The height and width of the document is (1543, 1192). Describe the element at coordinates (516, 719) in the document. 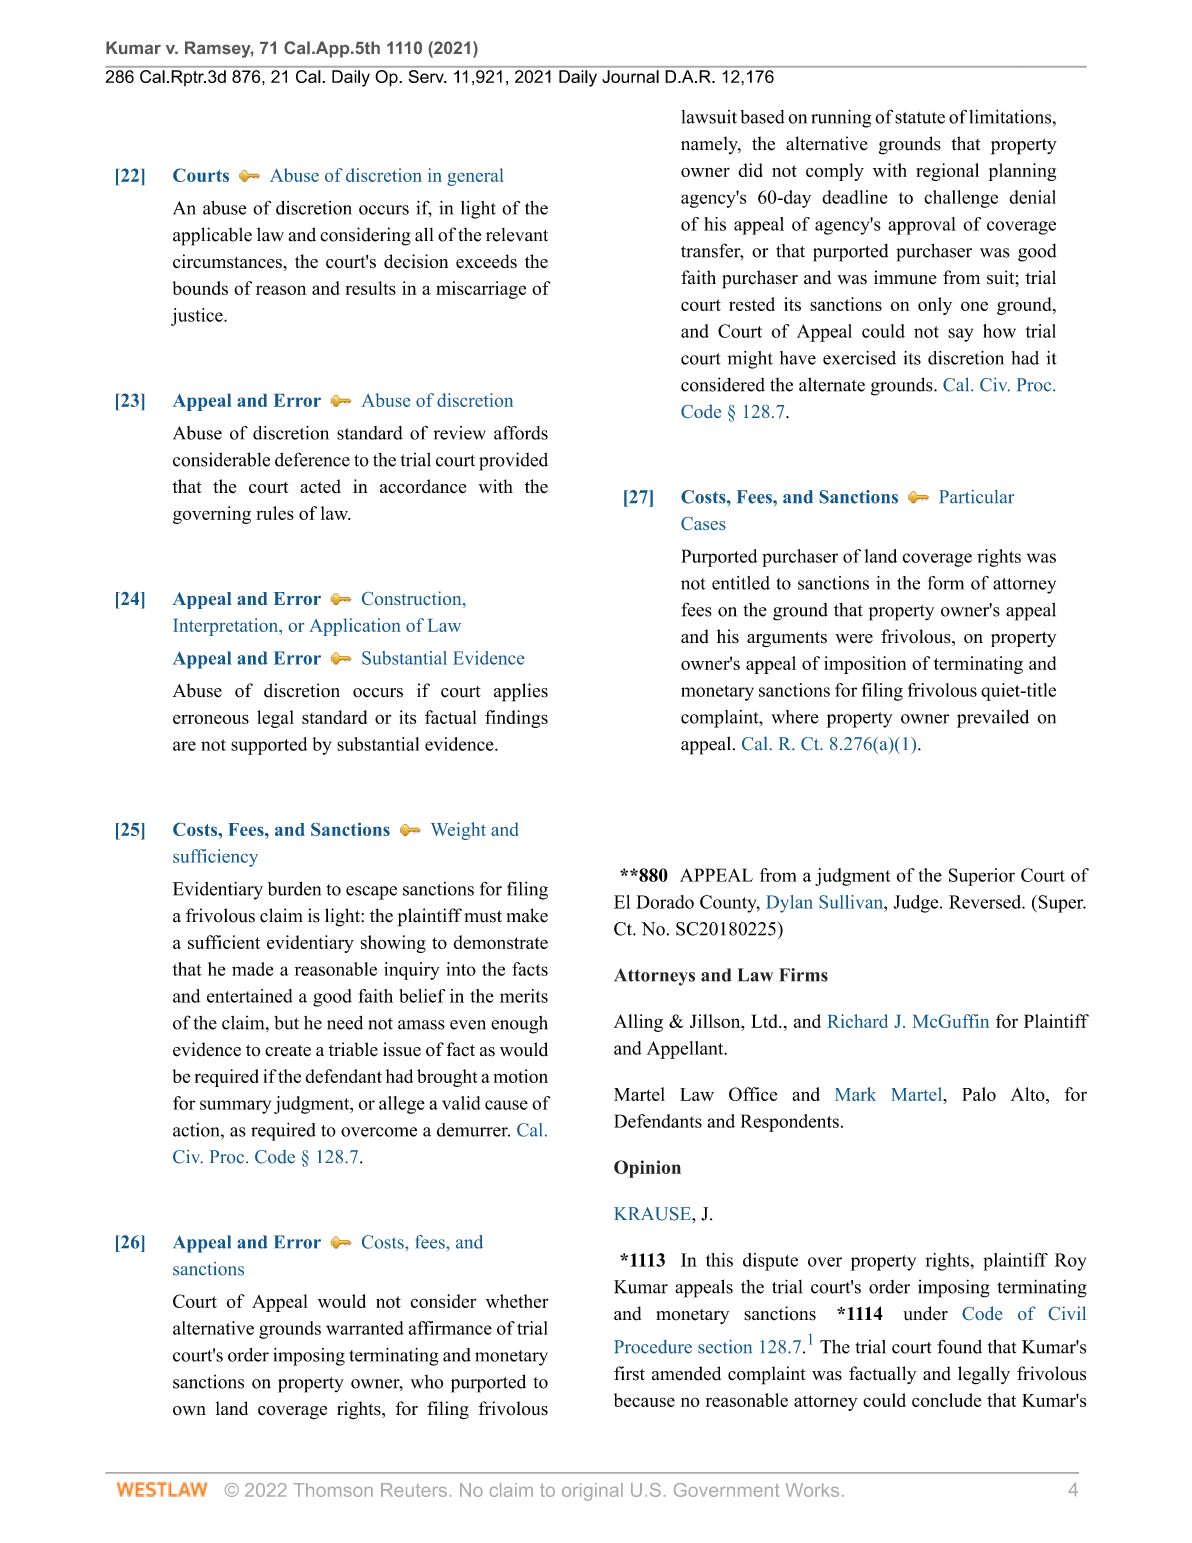

I see `findings` at that location.
